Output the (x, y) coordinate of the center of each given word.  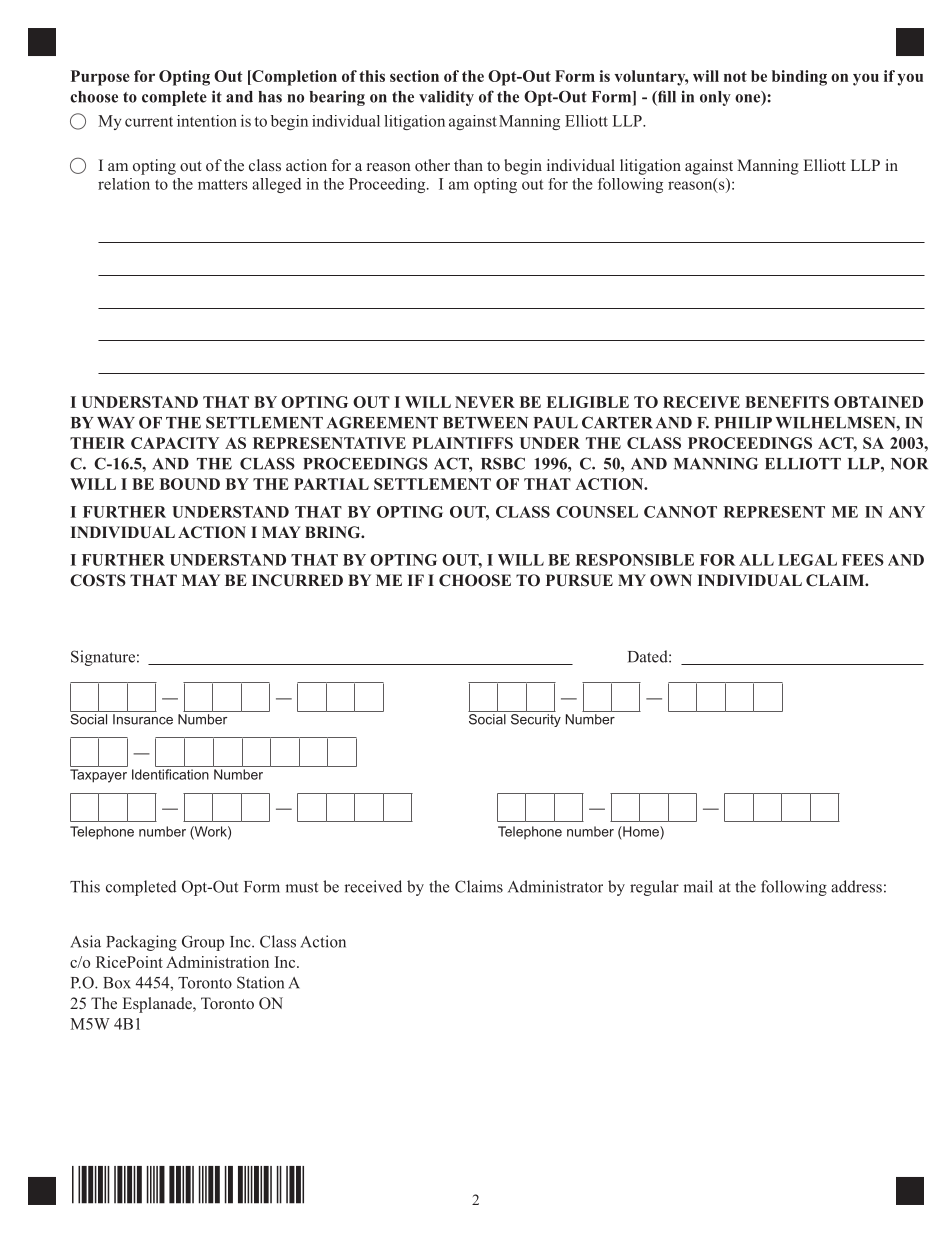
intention (207, 121)
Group (203, 943)
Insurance (143, 719)
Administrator (555, 886)
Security (536, 720)
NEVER (485, 402)
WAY (116, 423)
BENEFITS (787, 402)
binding (799, 78)
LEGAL (807, 560)
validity (446, 98)
